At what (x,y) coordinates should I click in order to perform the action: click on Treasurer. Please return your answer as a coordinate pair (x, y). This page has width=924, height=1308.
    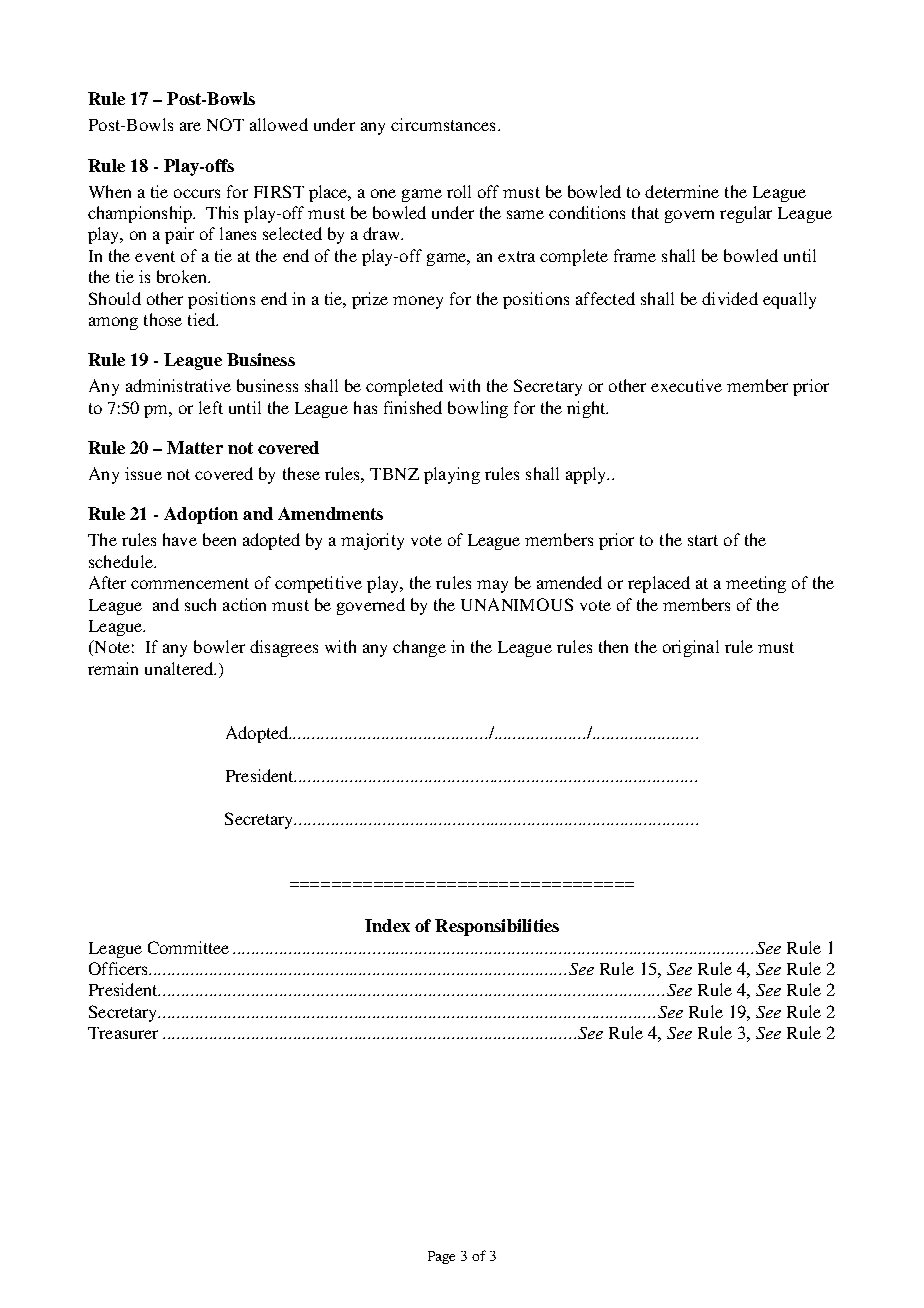
    Looking at the image, I should click on (123, 1033).
